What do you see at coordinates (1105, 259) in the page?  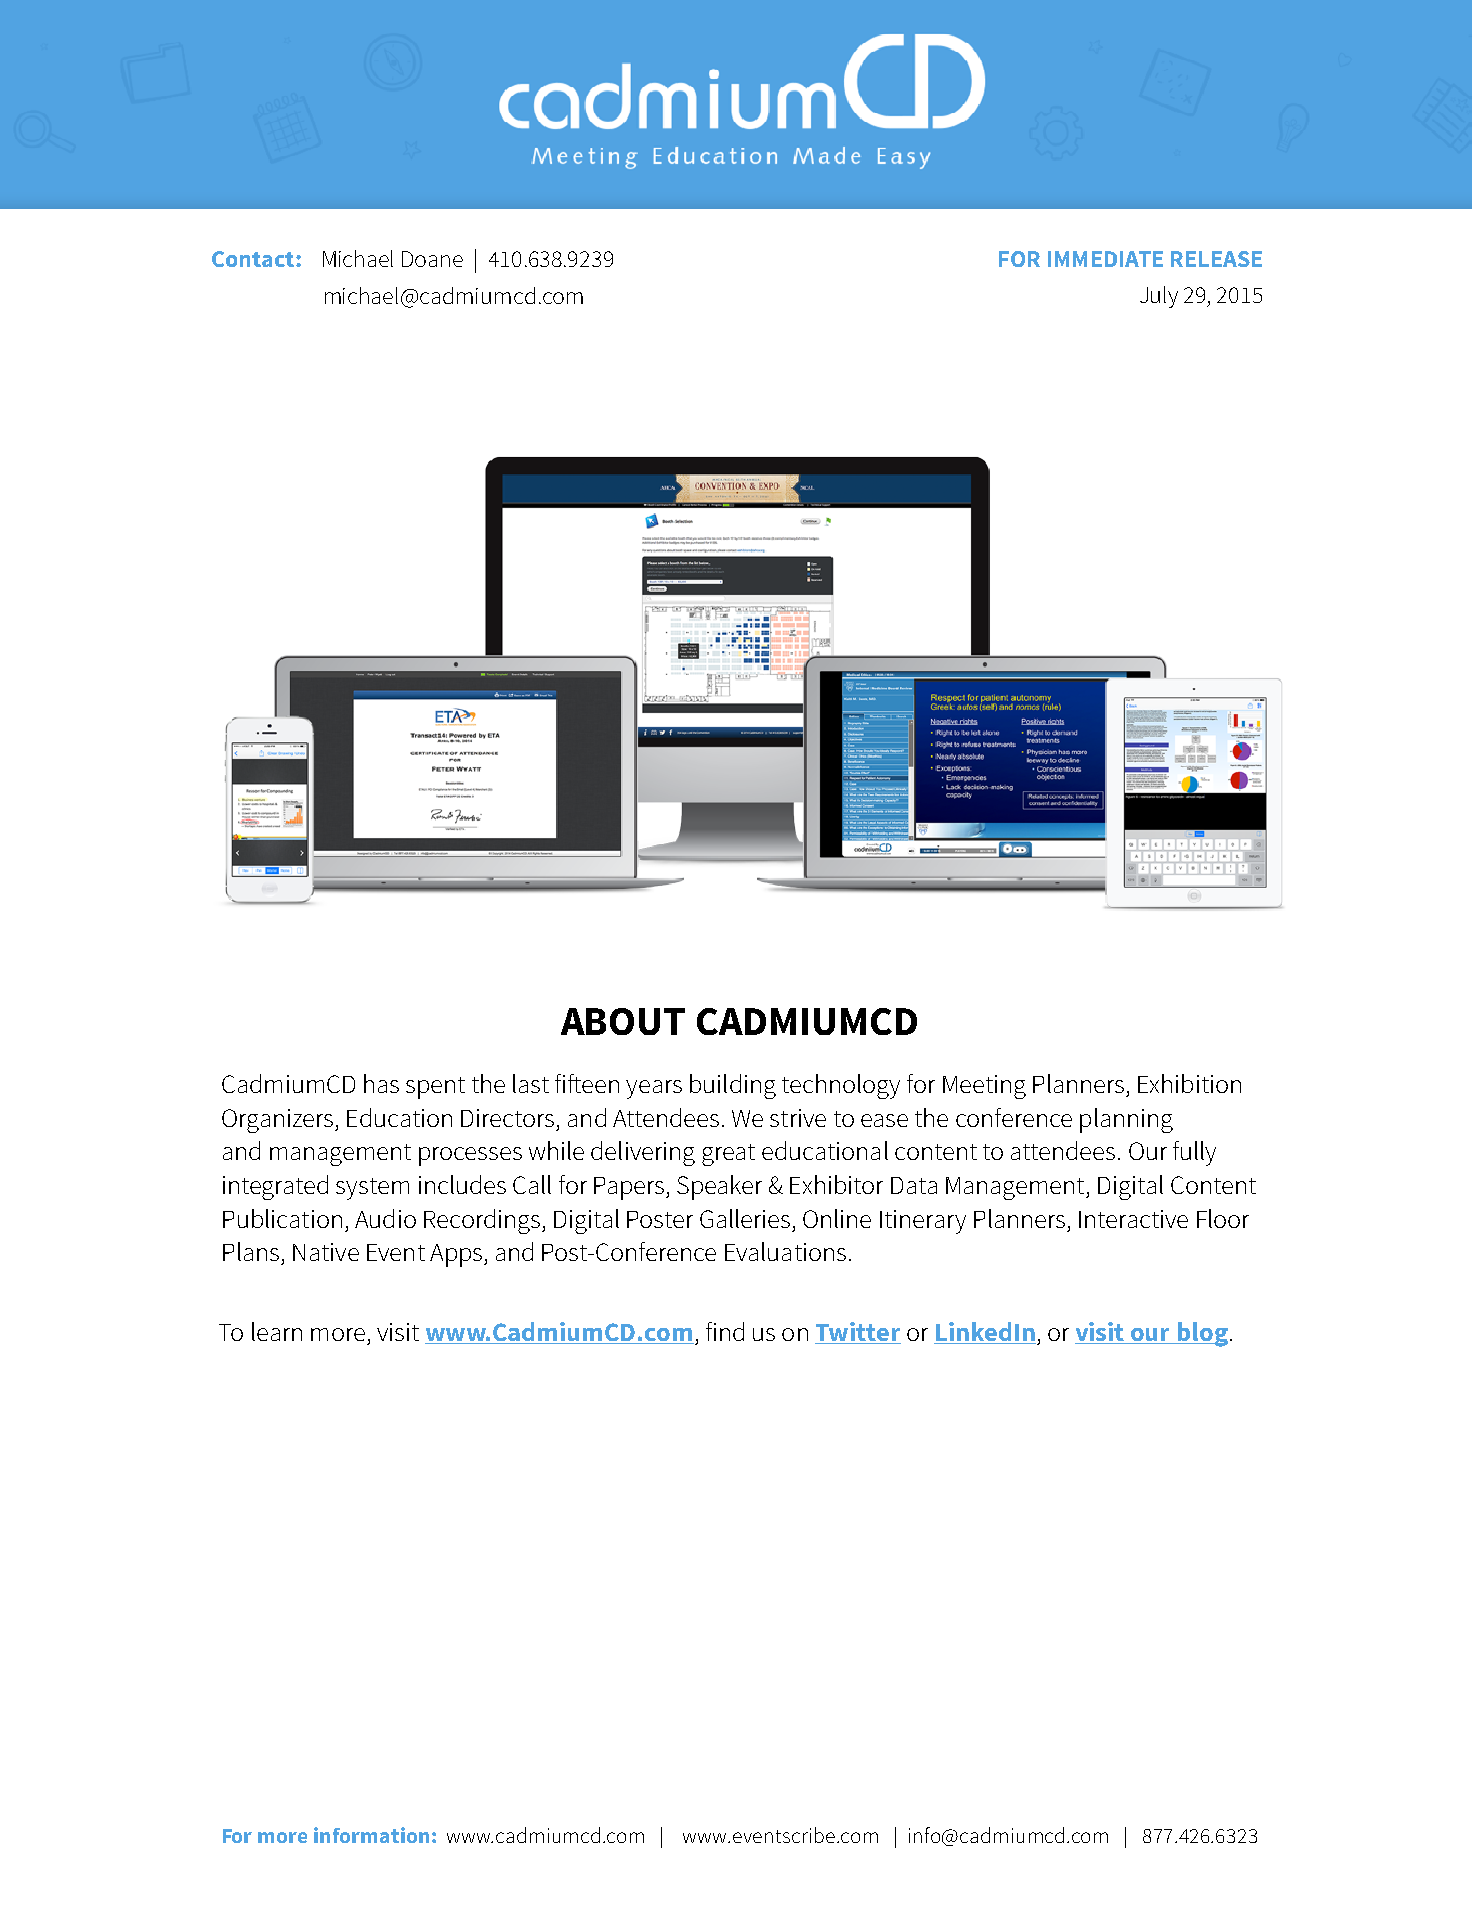 I see `IMMEDIATE` at bounding box center [1105, 259].
